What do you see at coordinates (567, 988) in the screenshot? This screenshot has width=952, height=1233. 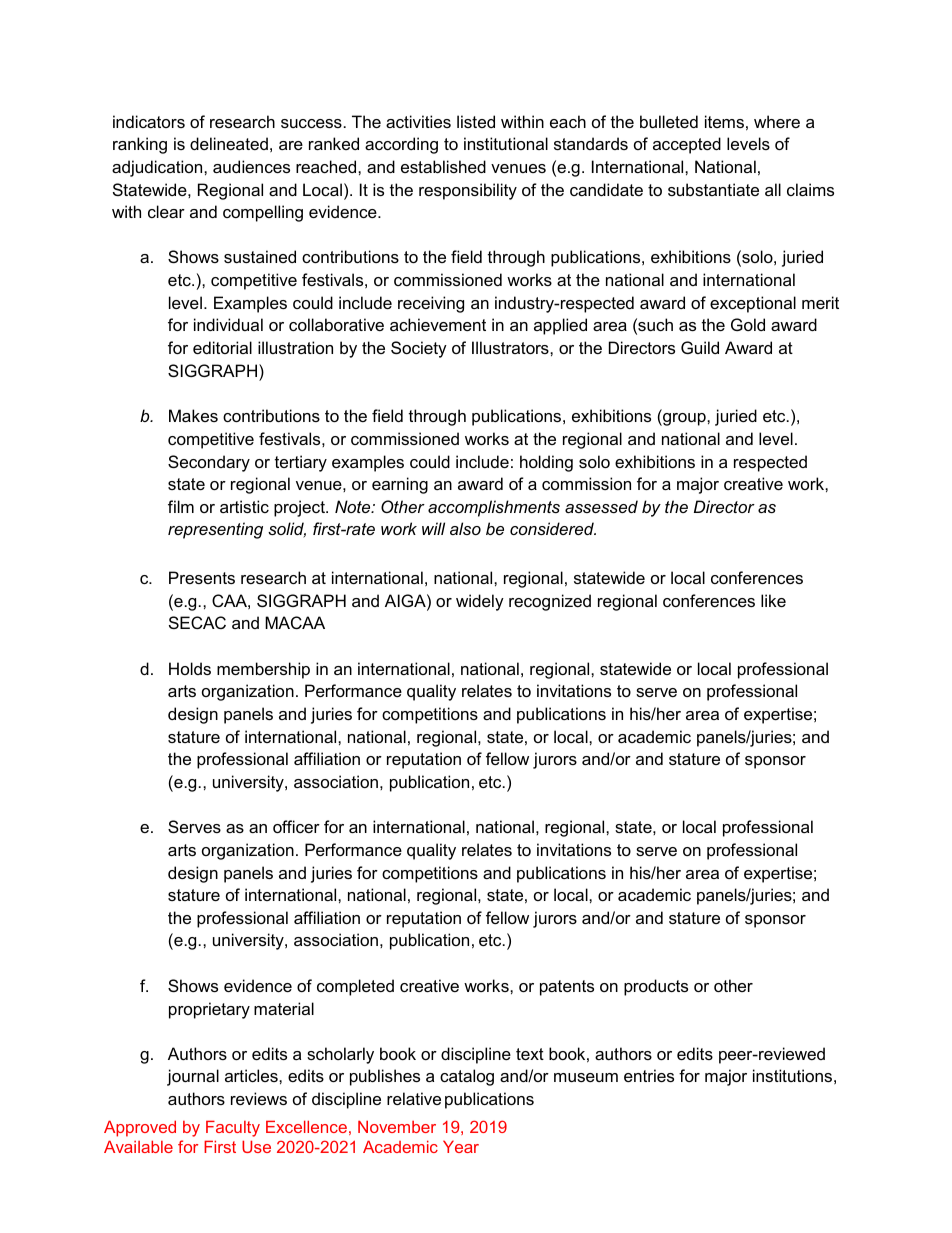 I see `patents` at bounding box center [567, 988].
